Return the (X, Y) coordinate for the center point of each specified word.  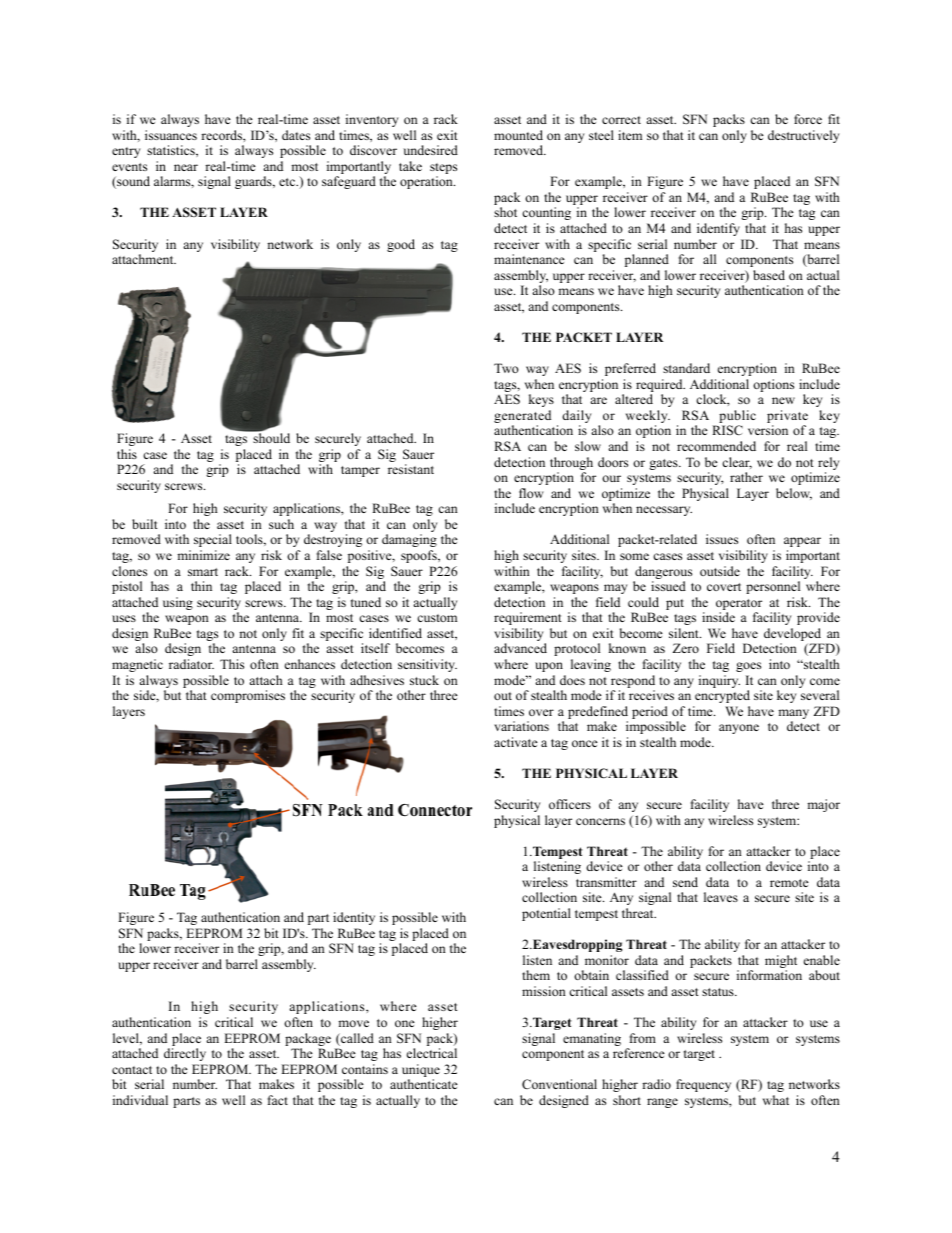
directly (185, 1054)
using (178, 603)
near (186, 167)
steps (443, 170)
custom (437, 618)
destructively (803, 136)
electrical (432, 1053)
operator (739, 606)
